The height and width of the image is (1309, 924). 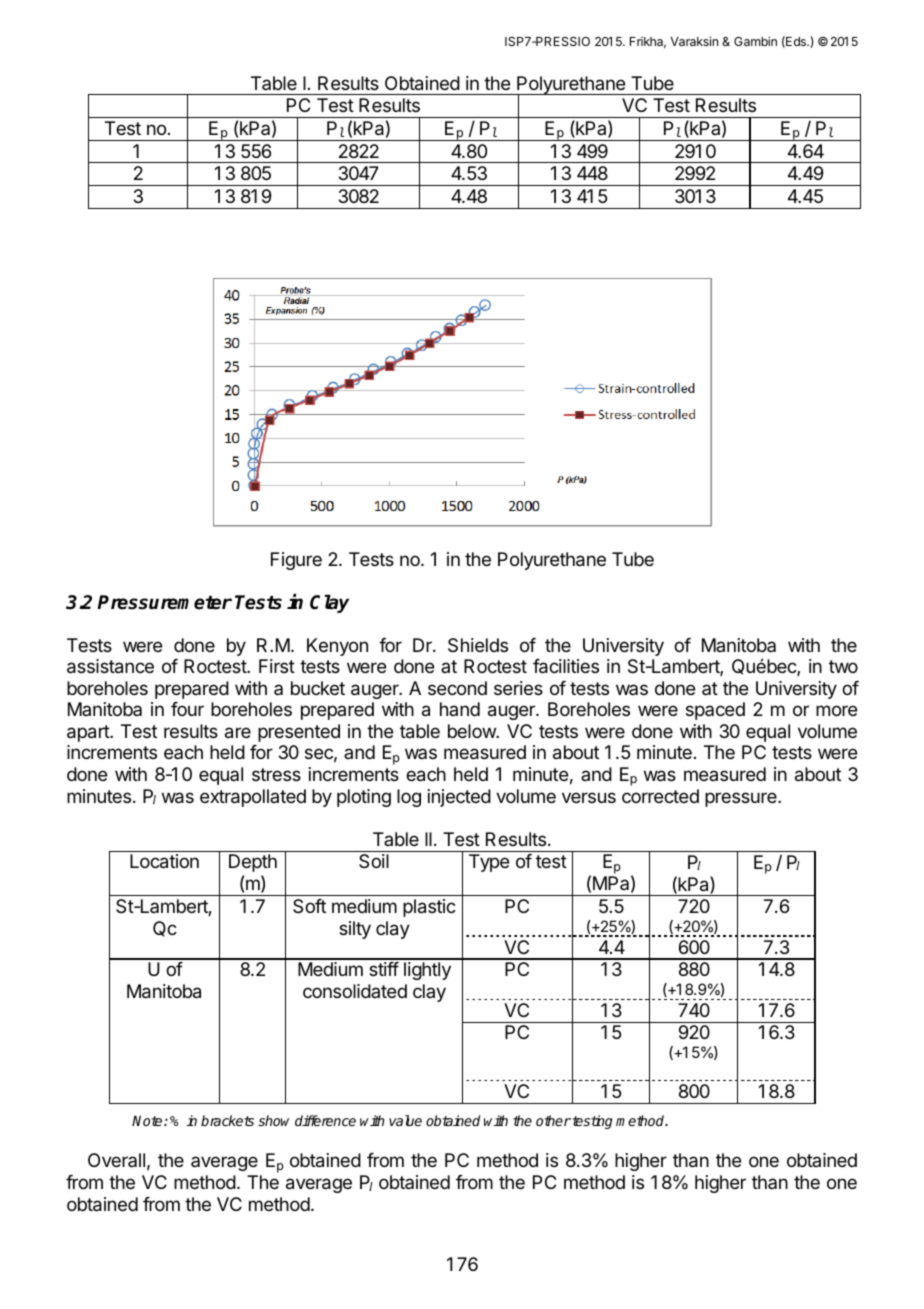 I want to click on Type, so click(x=489, y=863).
